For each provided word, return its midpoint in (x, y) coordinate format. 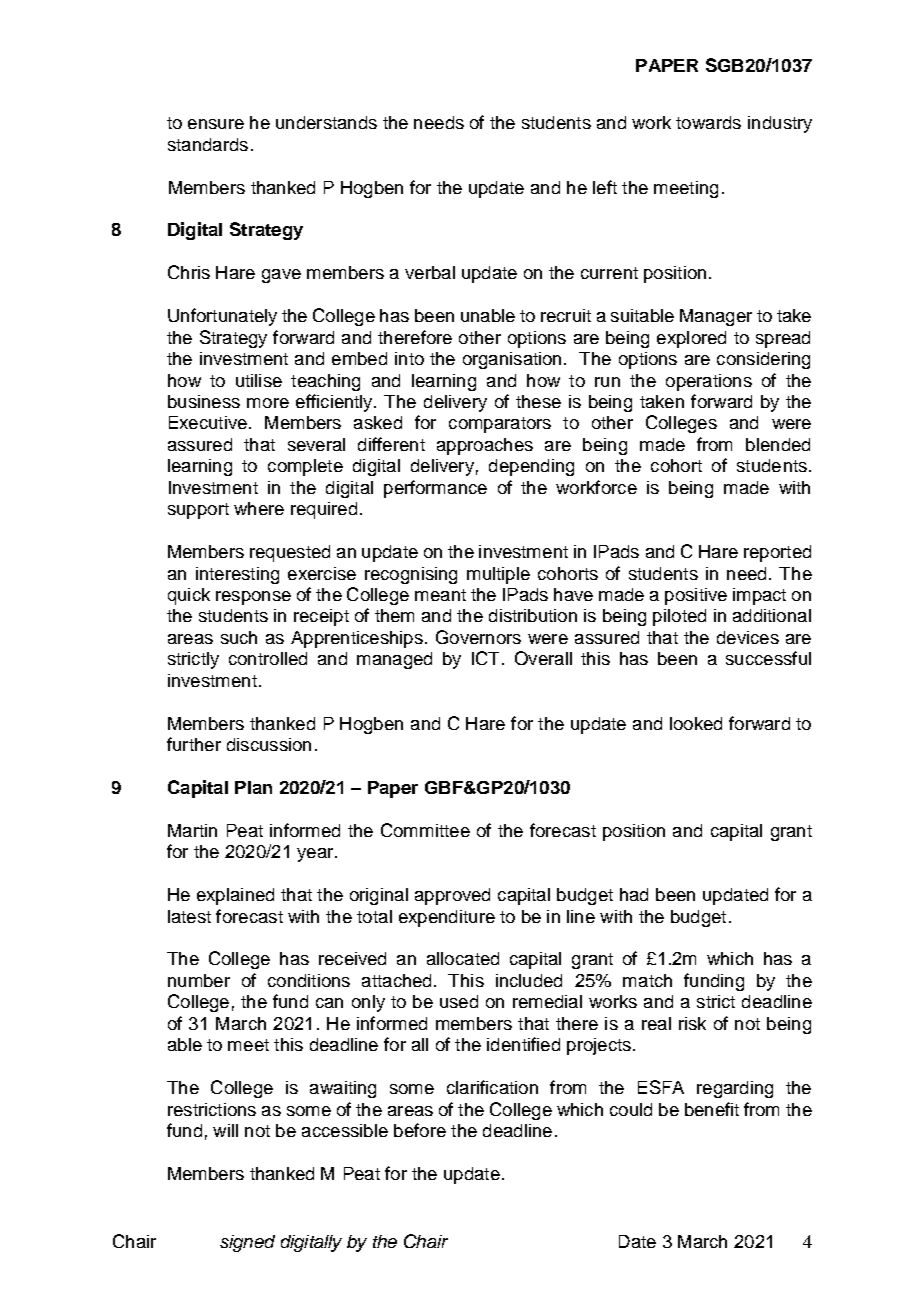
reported (777, 553)
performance (435, 489)
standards (208, 144)
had (634, 894)
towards (708, 122)
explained (235, 896)
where (259, 508)
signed (247, 1243)
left (605, 187)
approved (452, 896)
